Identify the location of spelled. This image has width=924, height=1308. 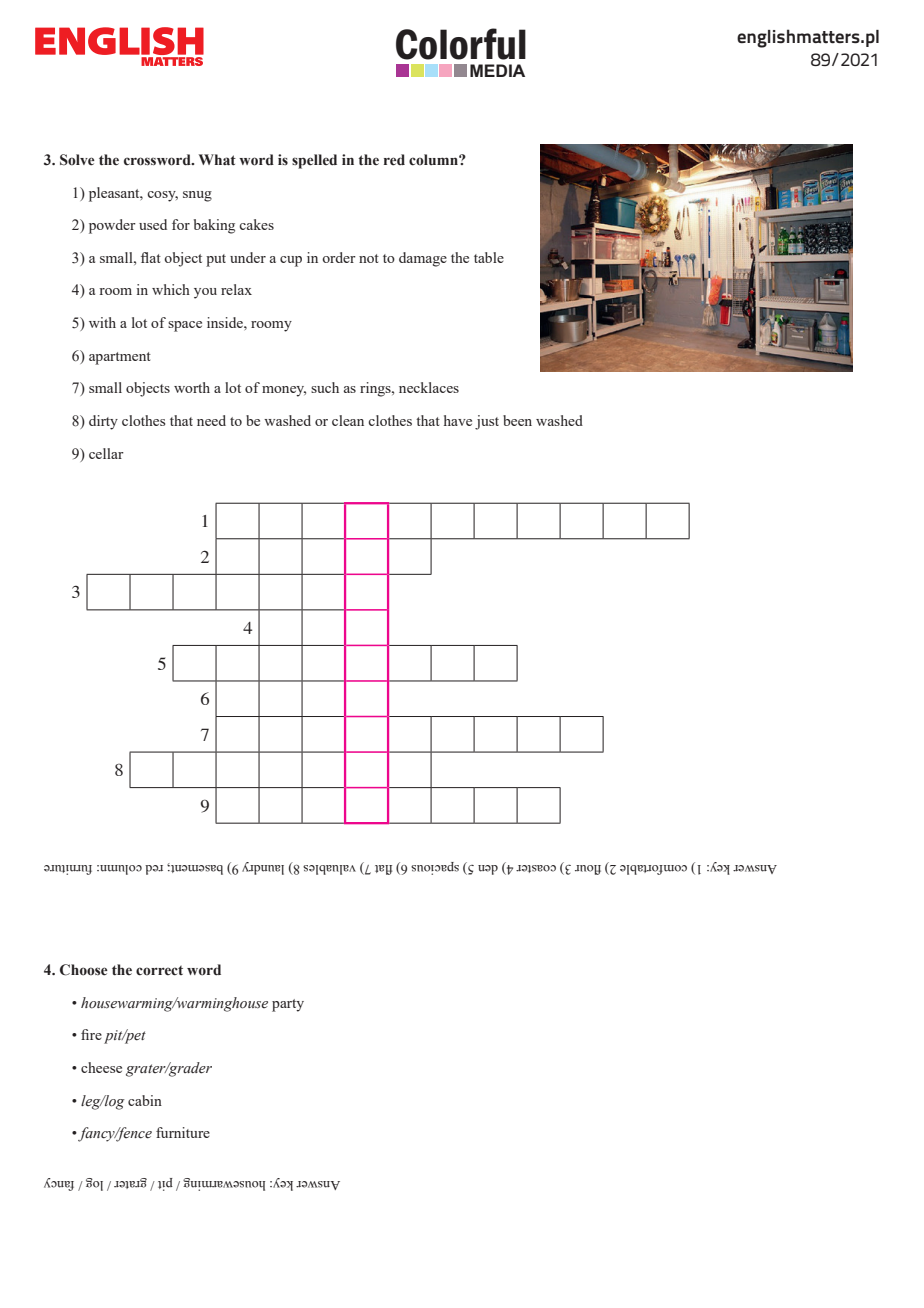
(314, 161).
